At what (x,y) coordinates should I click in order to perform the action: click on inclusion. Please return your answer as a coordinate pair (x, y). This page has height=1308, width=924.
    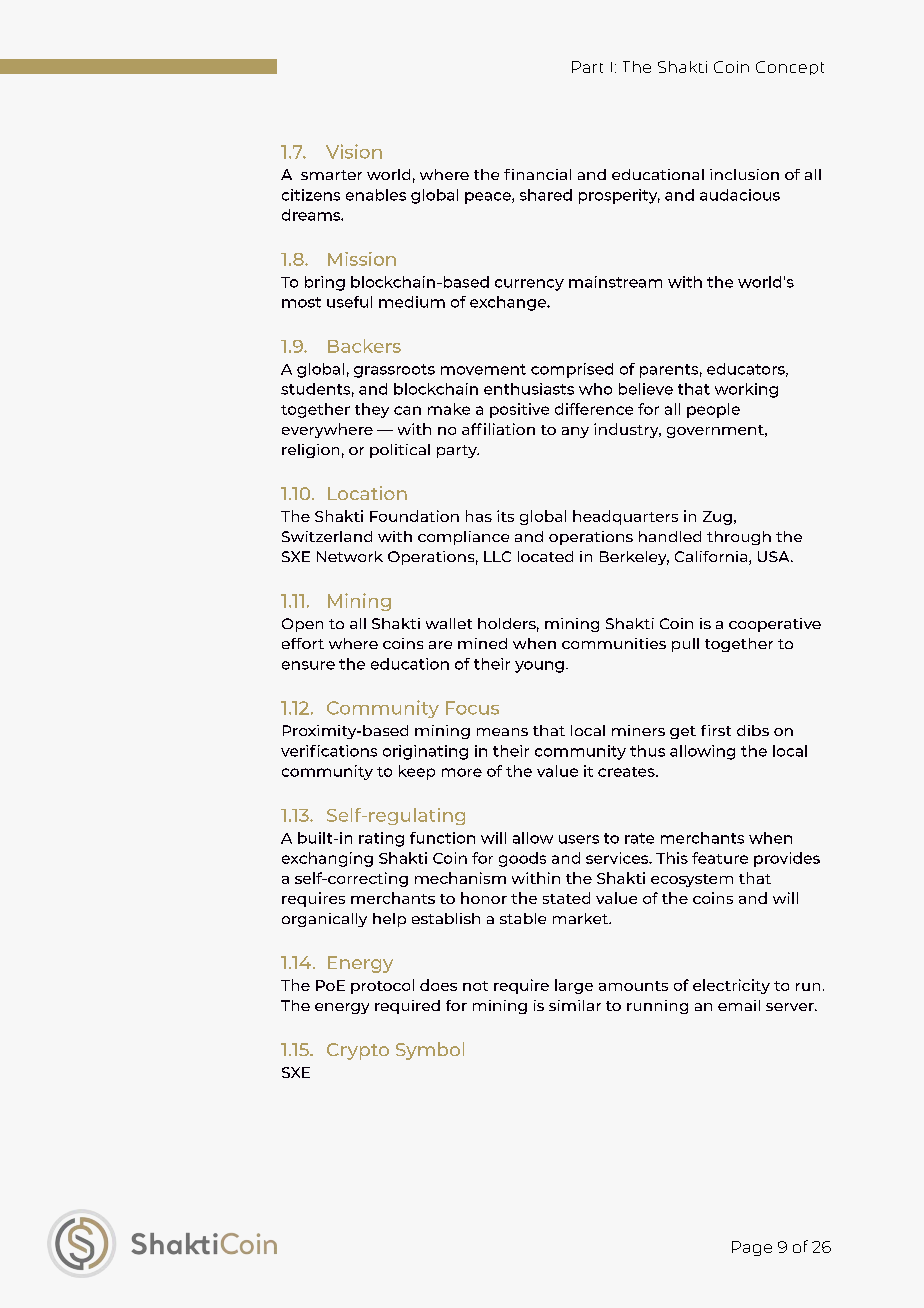
    Looking at the image, I should click on (744, 174).
